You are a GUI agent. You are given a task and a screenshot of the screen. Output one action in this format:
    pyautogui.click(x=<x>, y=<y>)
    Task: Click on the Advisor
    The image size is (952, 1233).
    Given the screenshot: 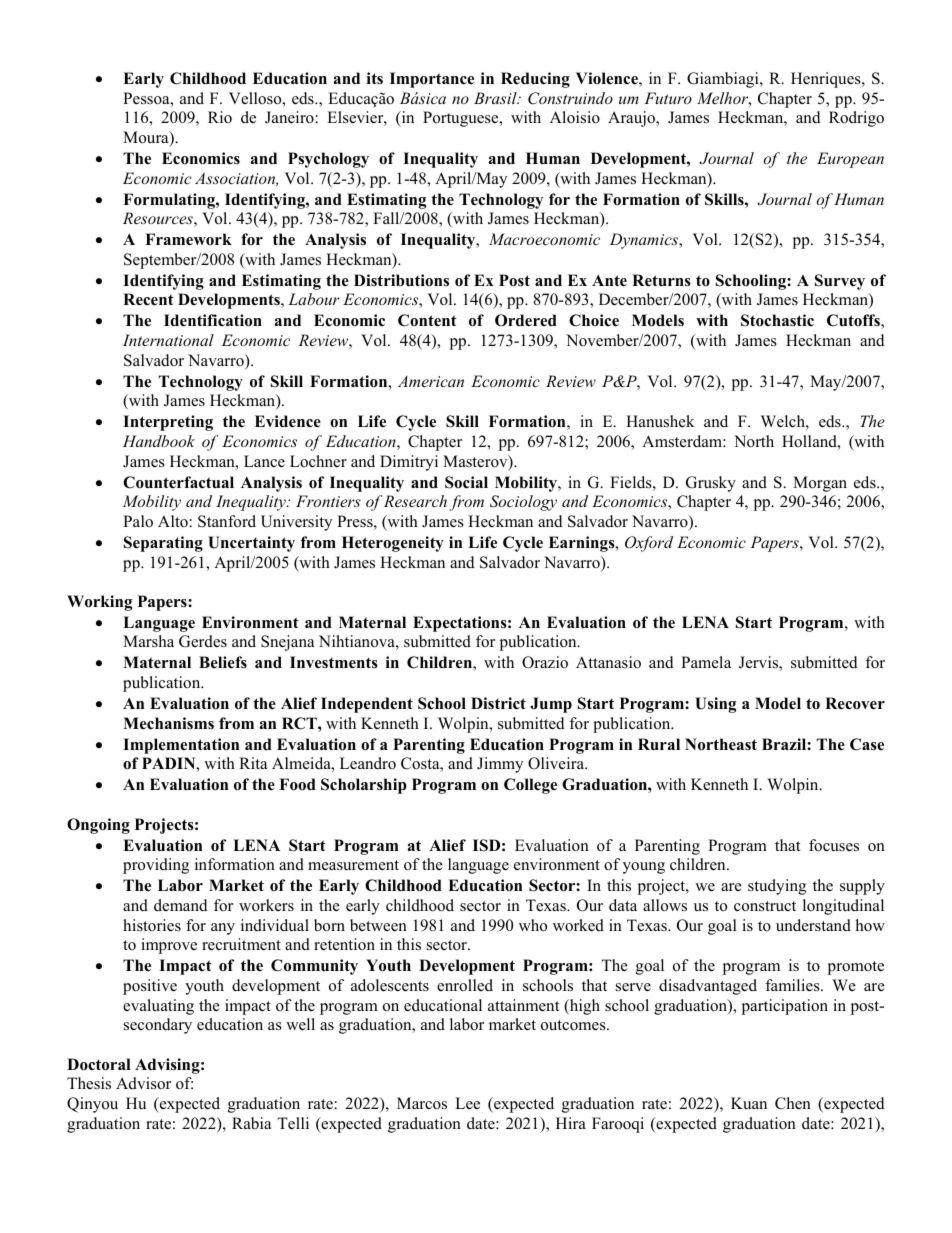 What is the action you would take?
    pyautogui.click(x=143, y=1083)
